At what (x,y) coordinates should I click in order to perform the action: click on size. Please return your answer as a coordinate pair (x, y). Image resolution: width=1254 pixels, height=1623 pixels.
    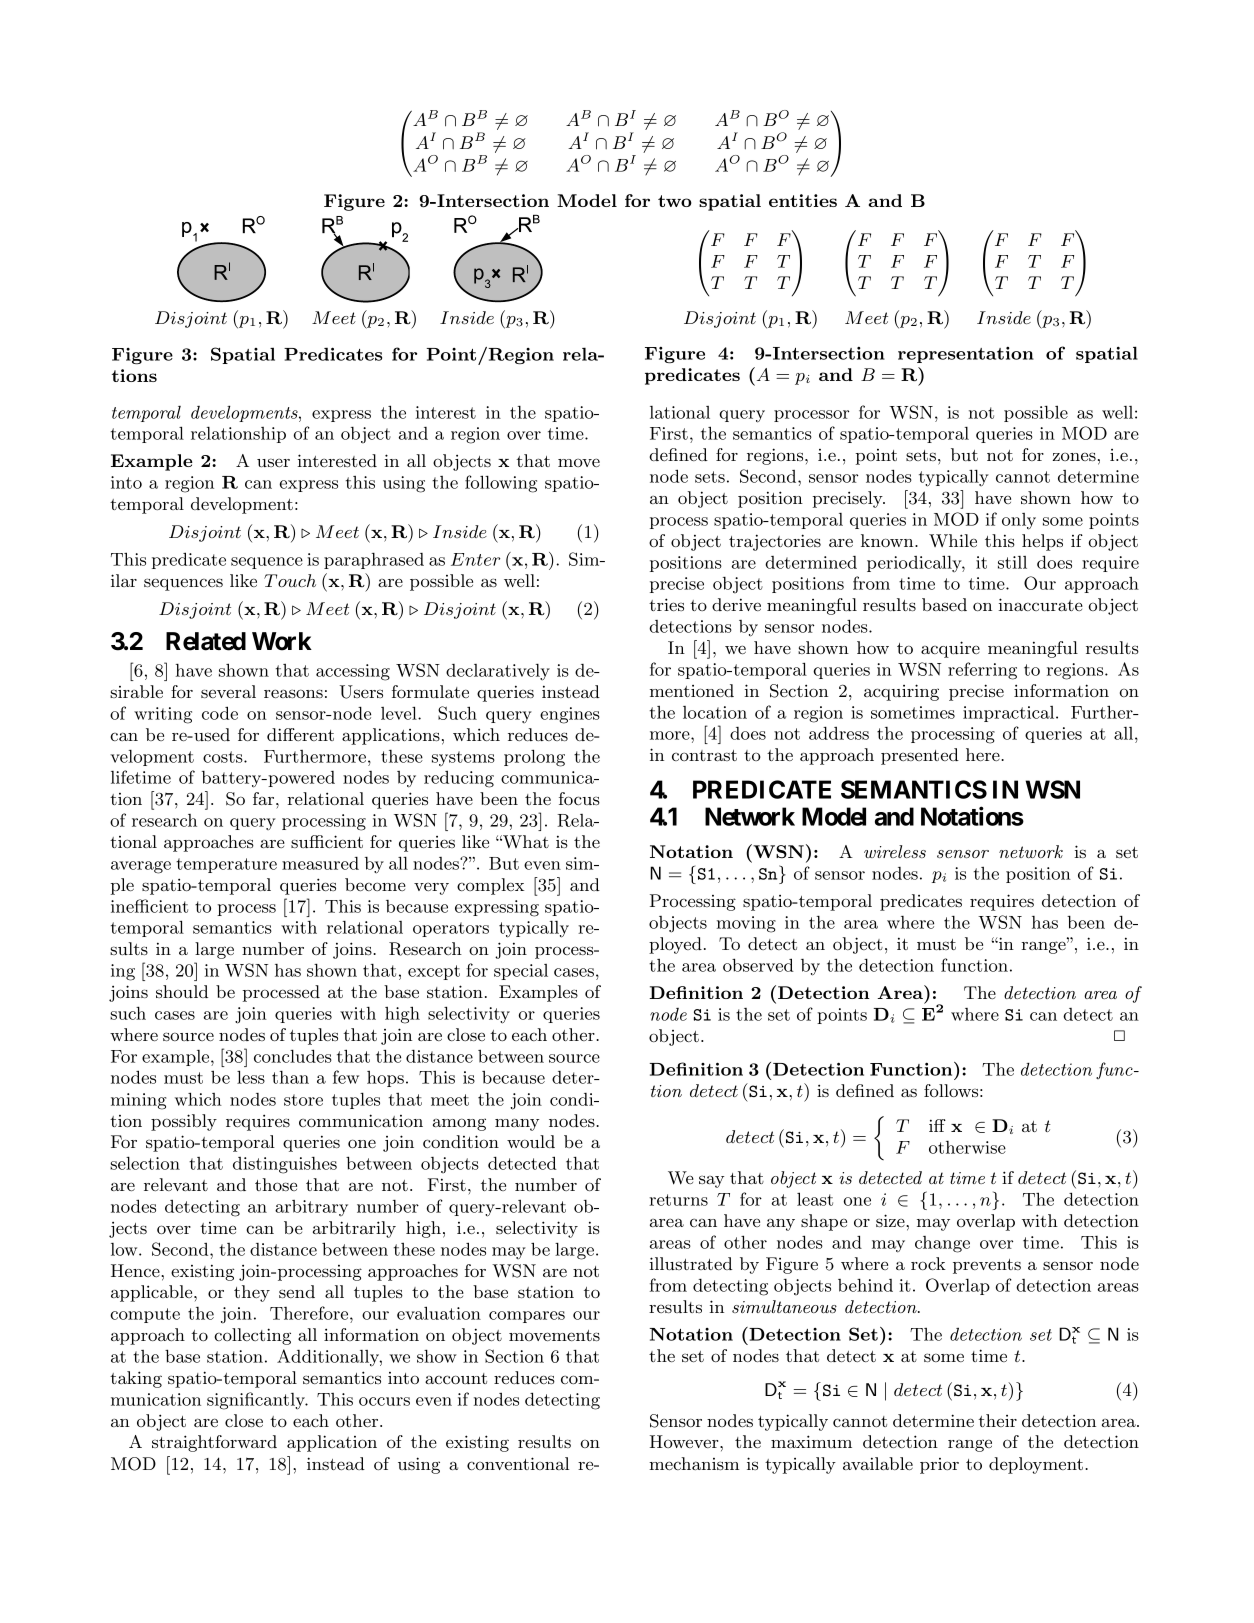
    Looking at the image, I should click on (891, 1220).
